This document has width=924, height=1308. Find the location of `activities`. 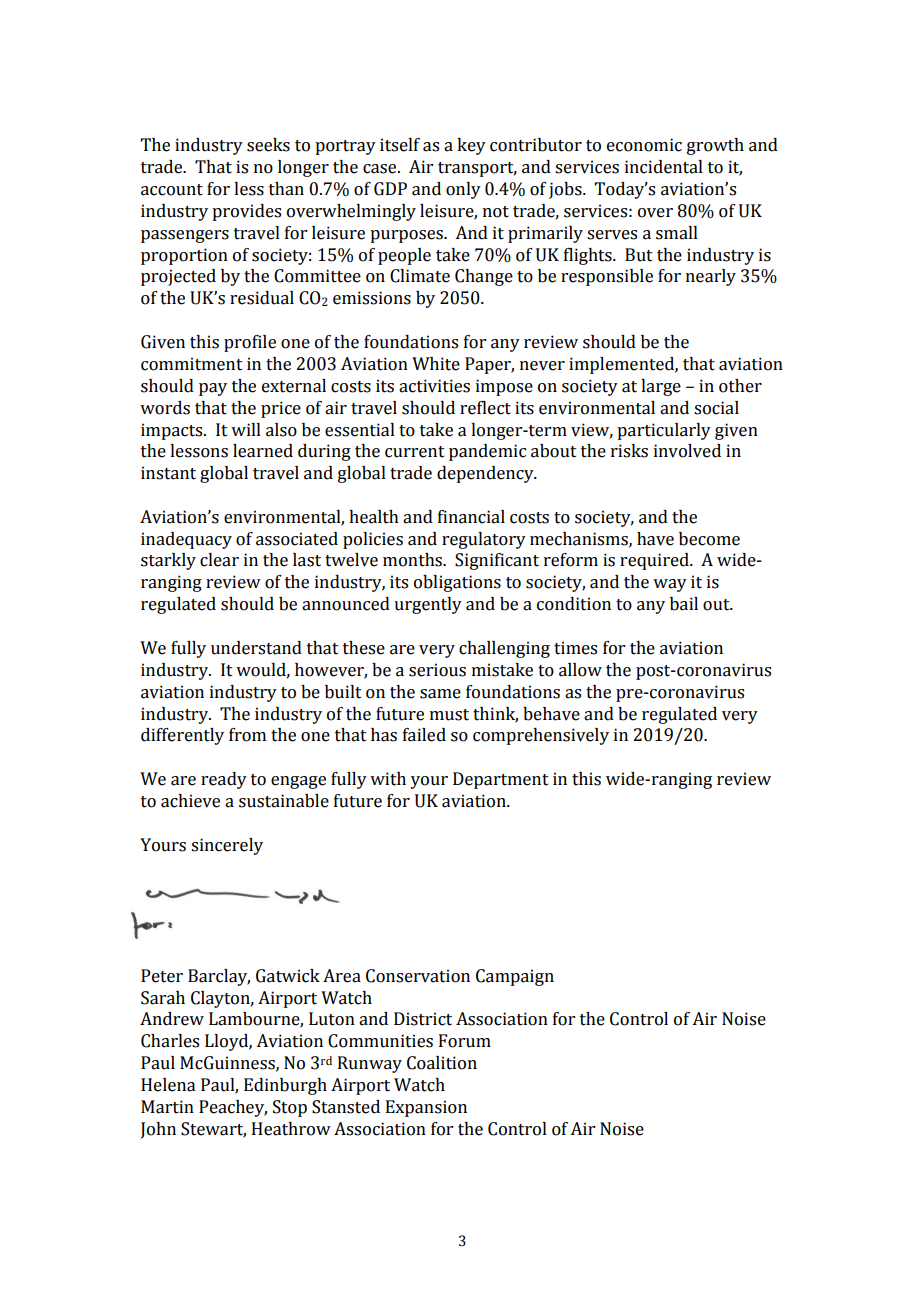

activities is located at coordinates (434, 386).
